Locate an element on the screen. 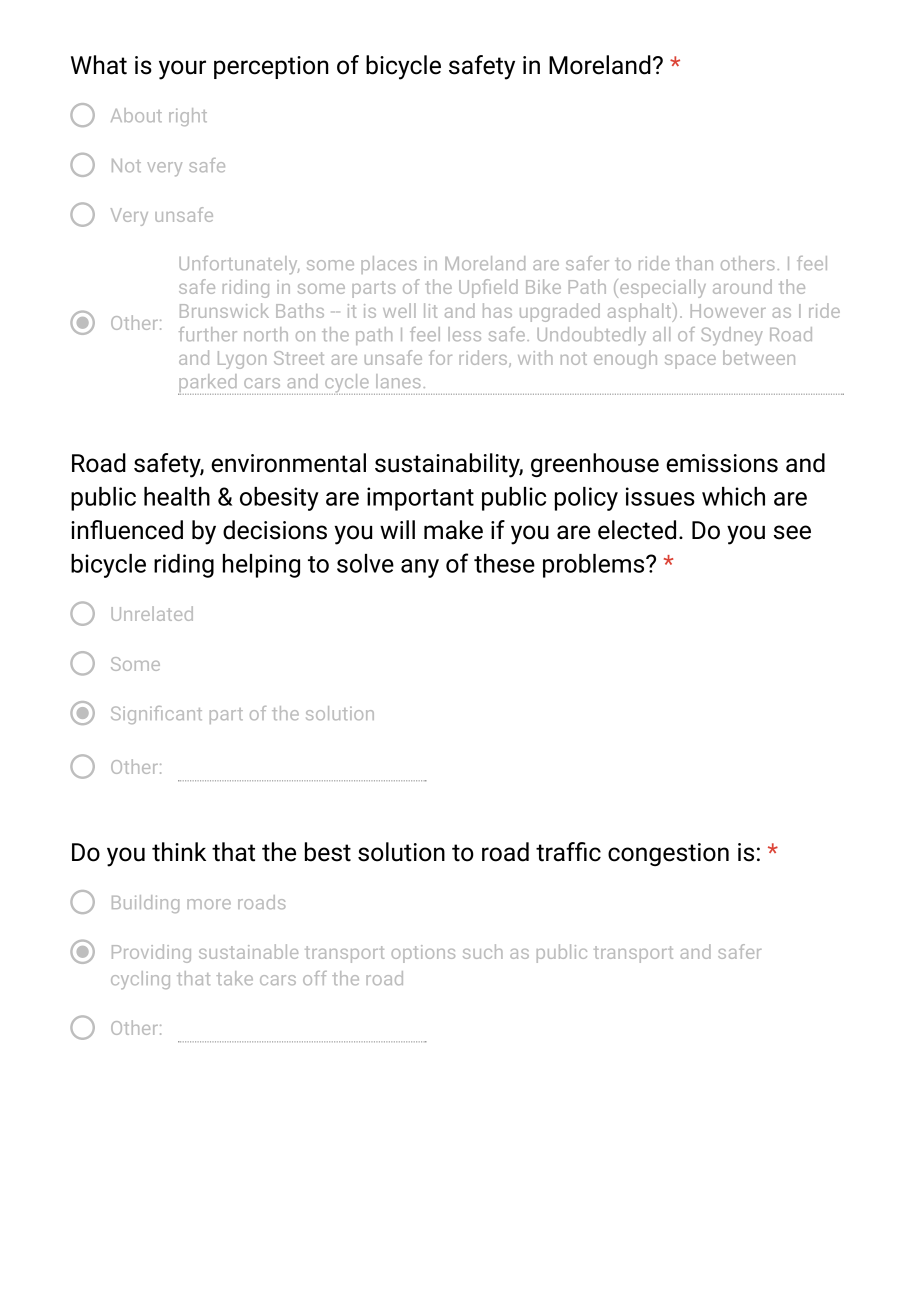  than is located at coordinates (694, 263).
